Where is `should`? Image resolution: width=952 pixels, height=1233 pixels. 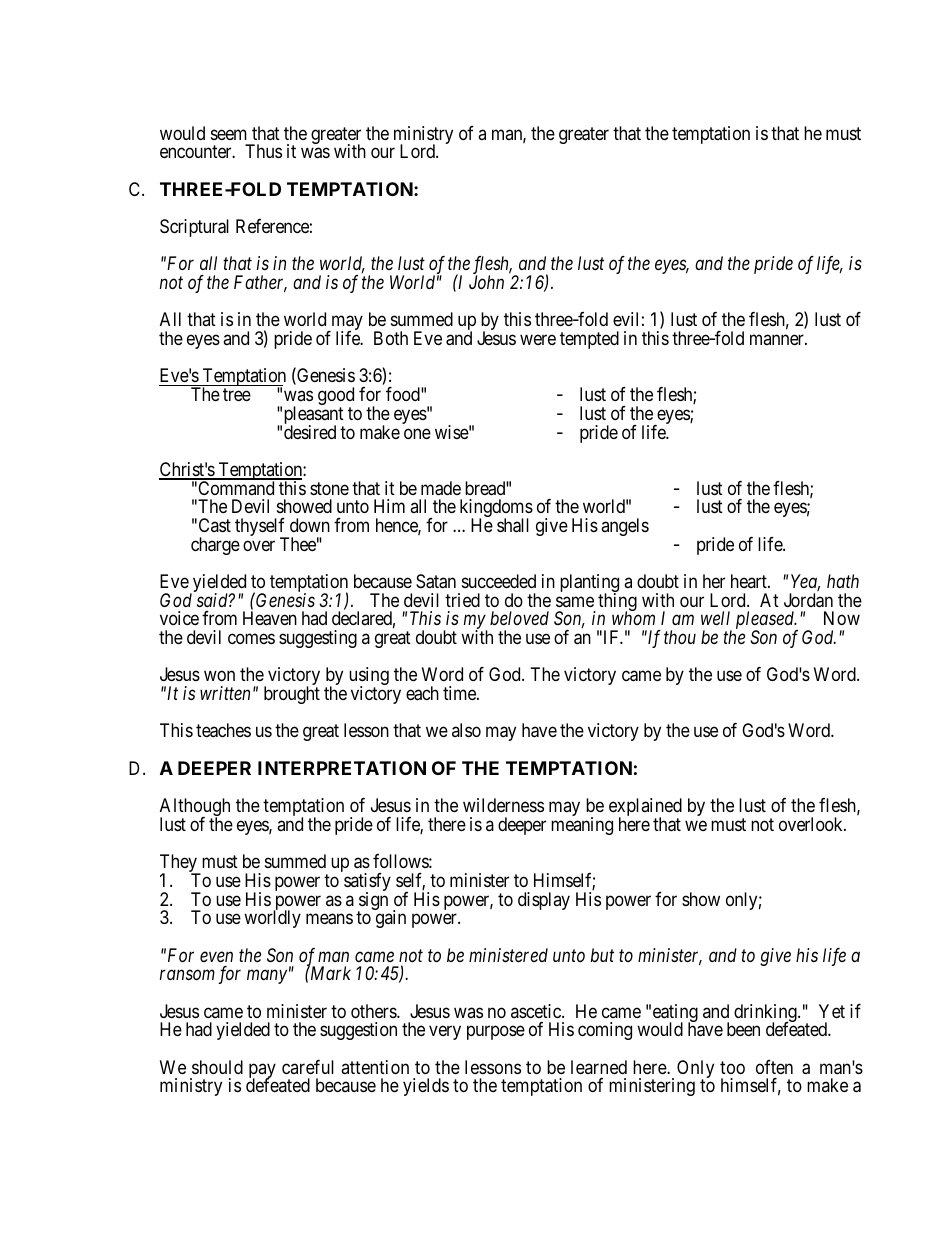 should is located at coordinates (217, 1067).
